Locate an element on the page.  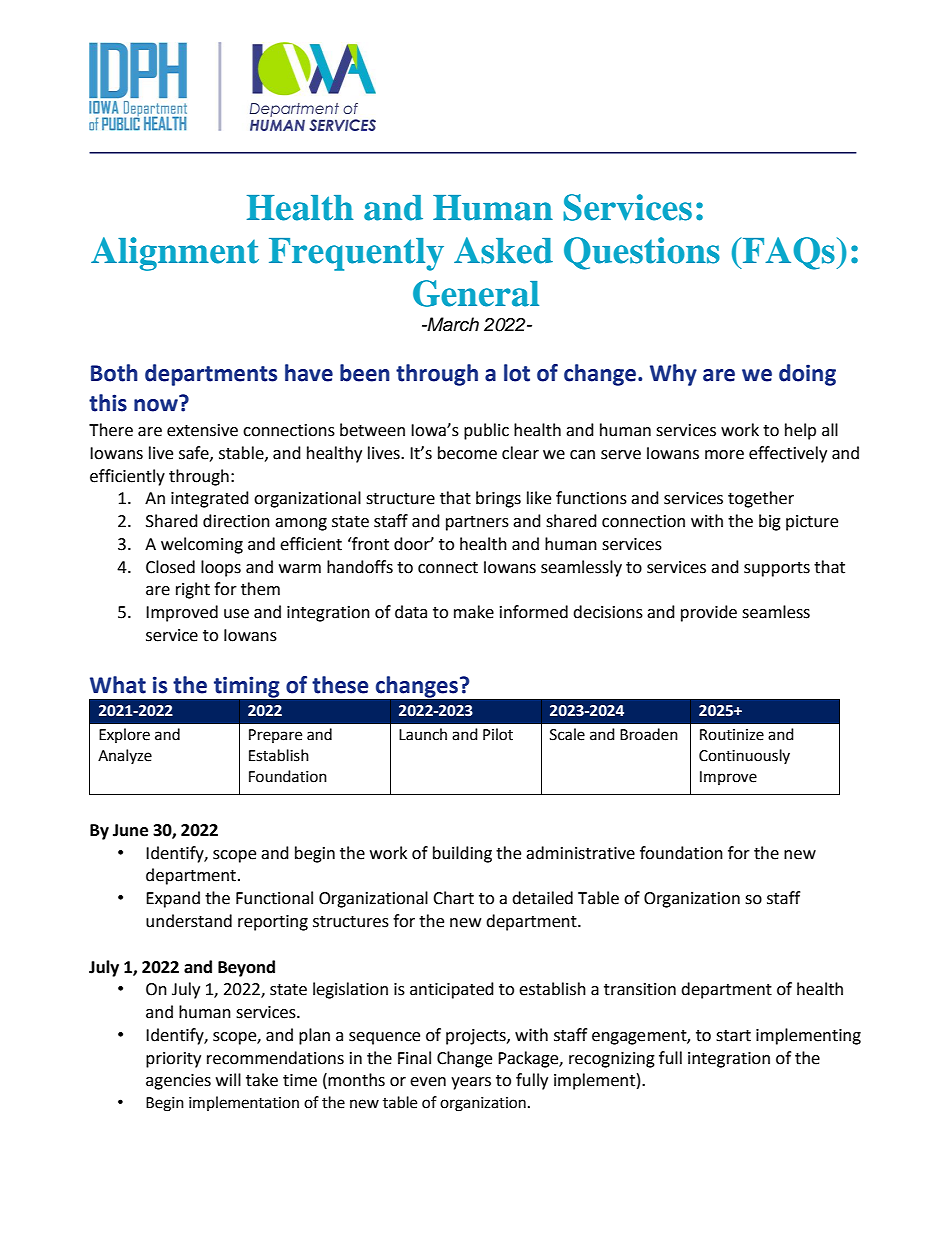
General is located at coordinates (476, 293).
